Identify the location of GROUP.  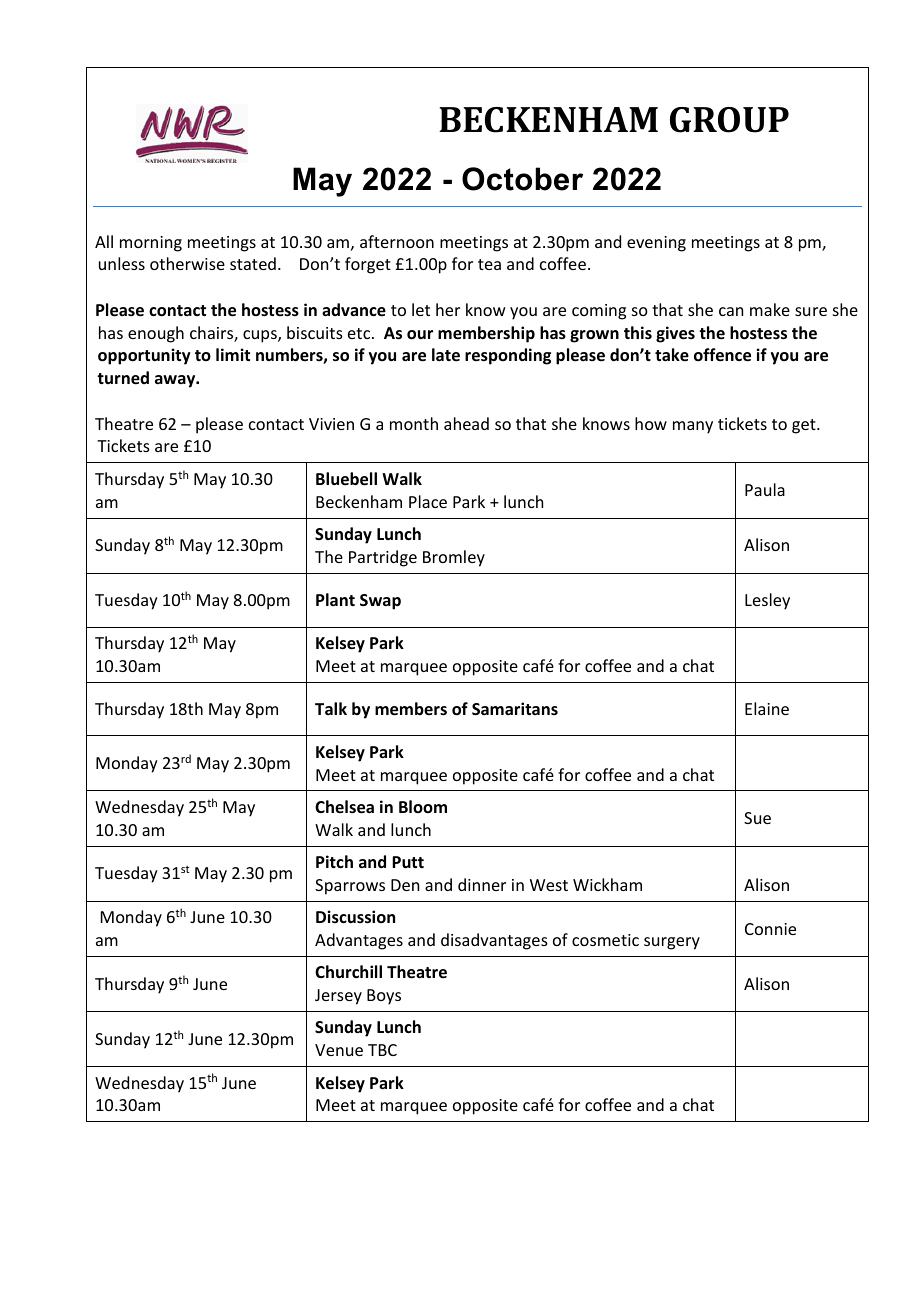
(729, 120).
